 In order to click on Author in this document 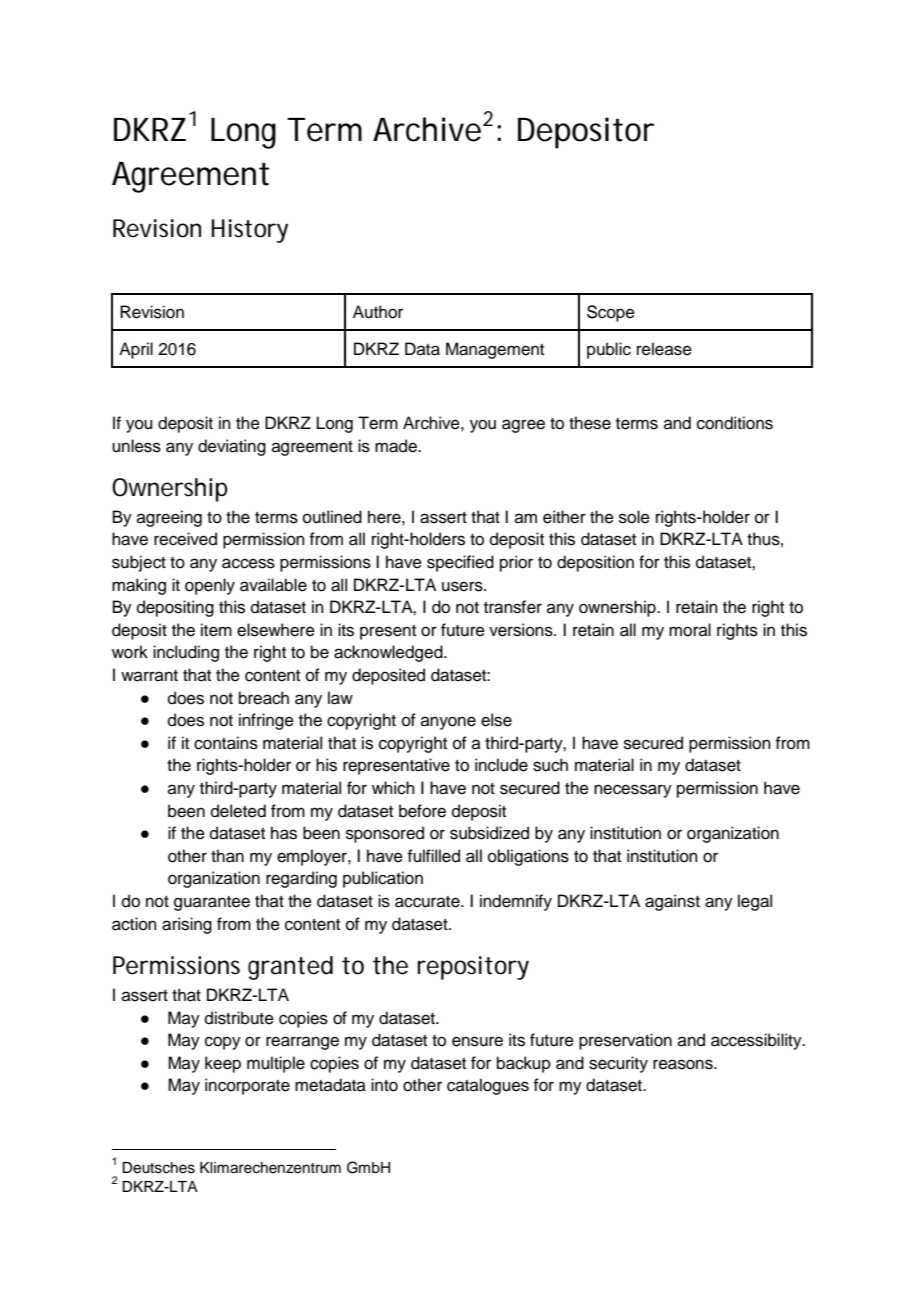, I will do `click(378, 312)`.
